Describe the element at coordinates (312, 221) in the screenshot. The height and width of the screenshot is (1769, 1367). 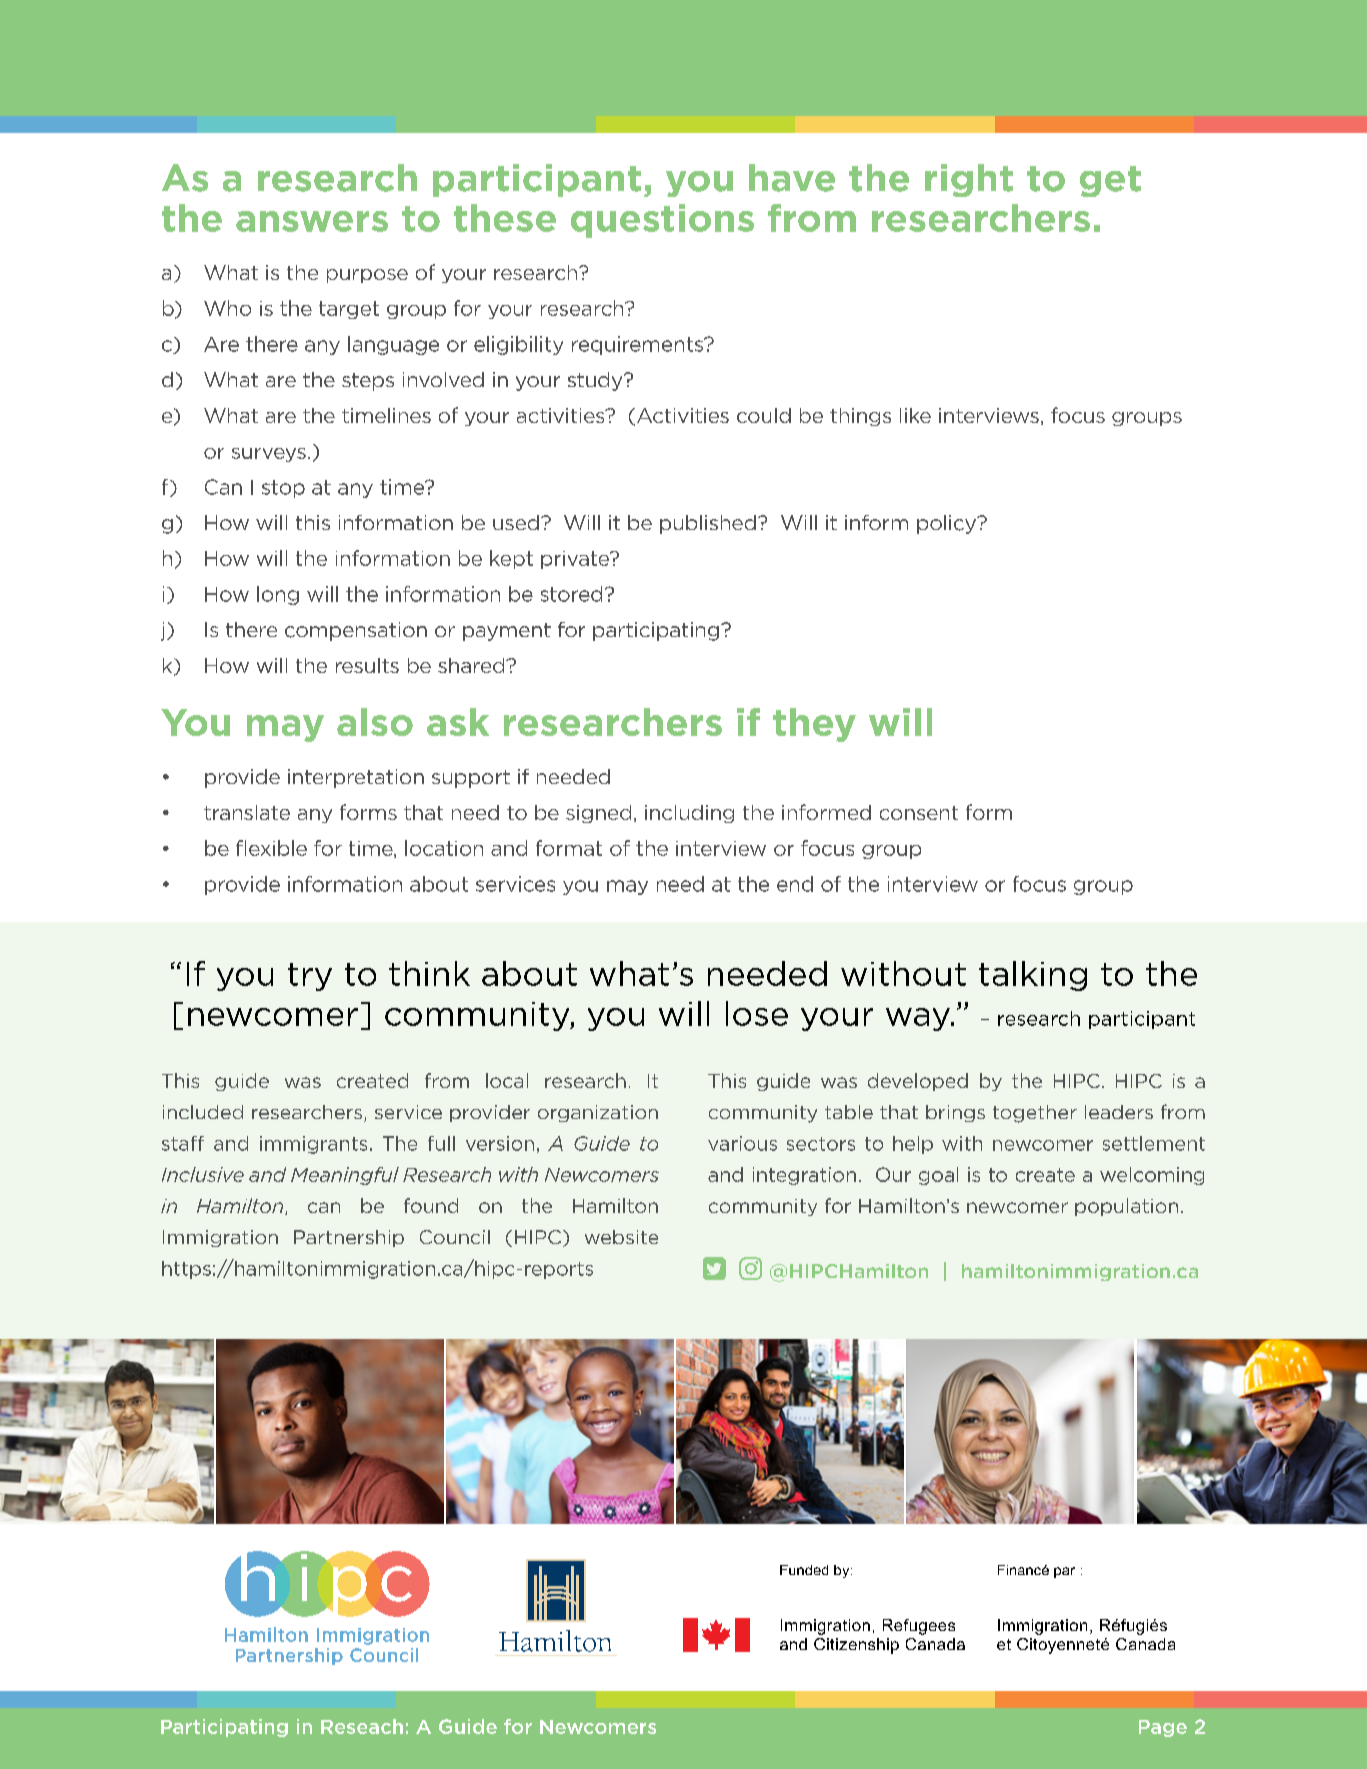
I see `answers` at that location.
